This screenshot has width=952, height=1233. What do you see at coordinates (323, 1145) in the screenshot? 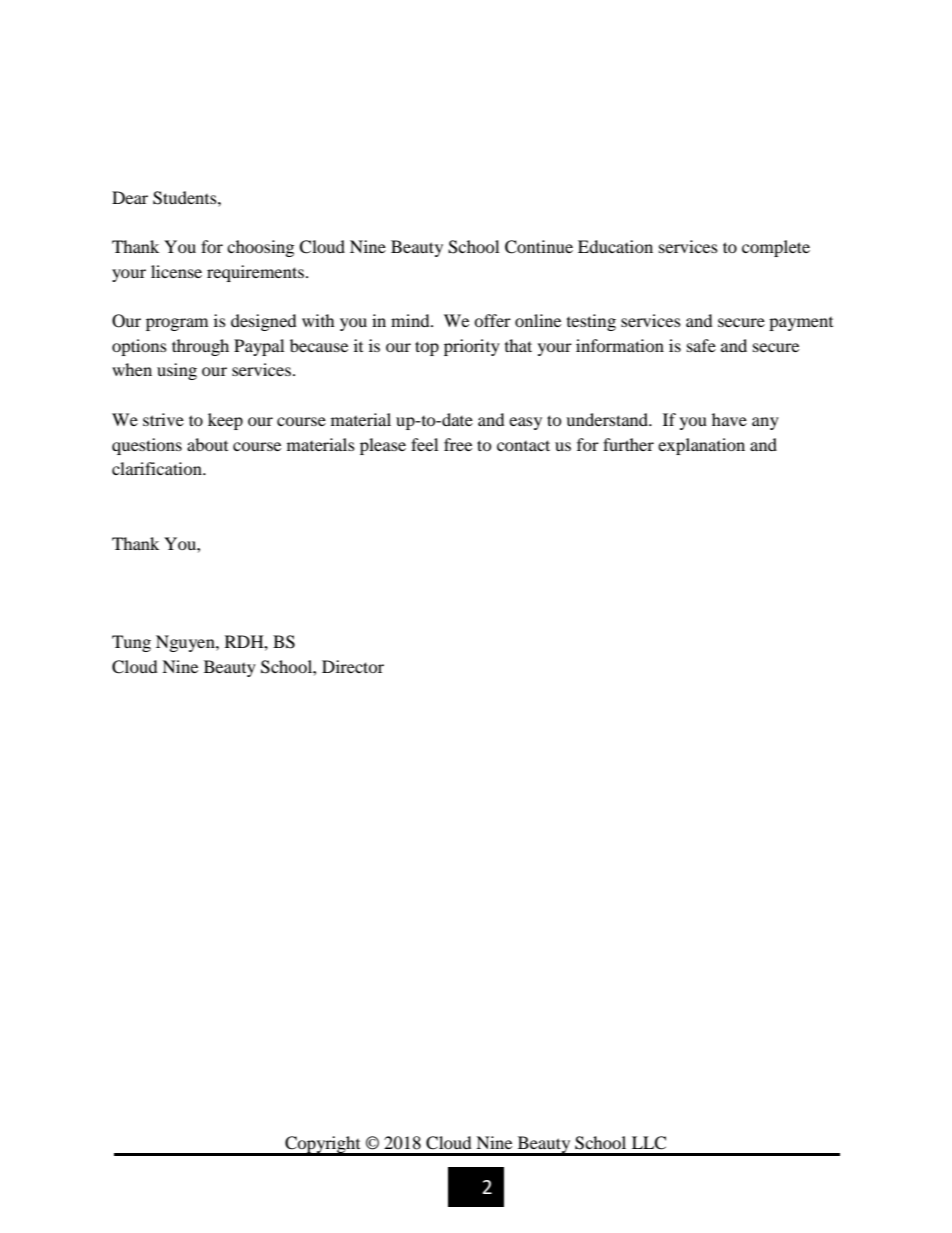
I see `Copyright` at bounding box center [323, 1145].
